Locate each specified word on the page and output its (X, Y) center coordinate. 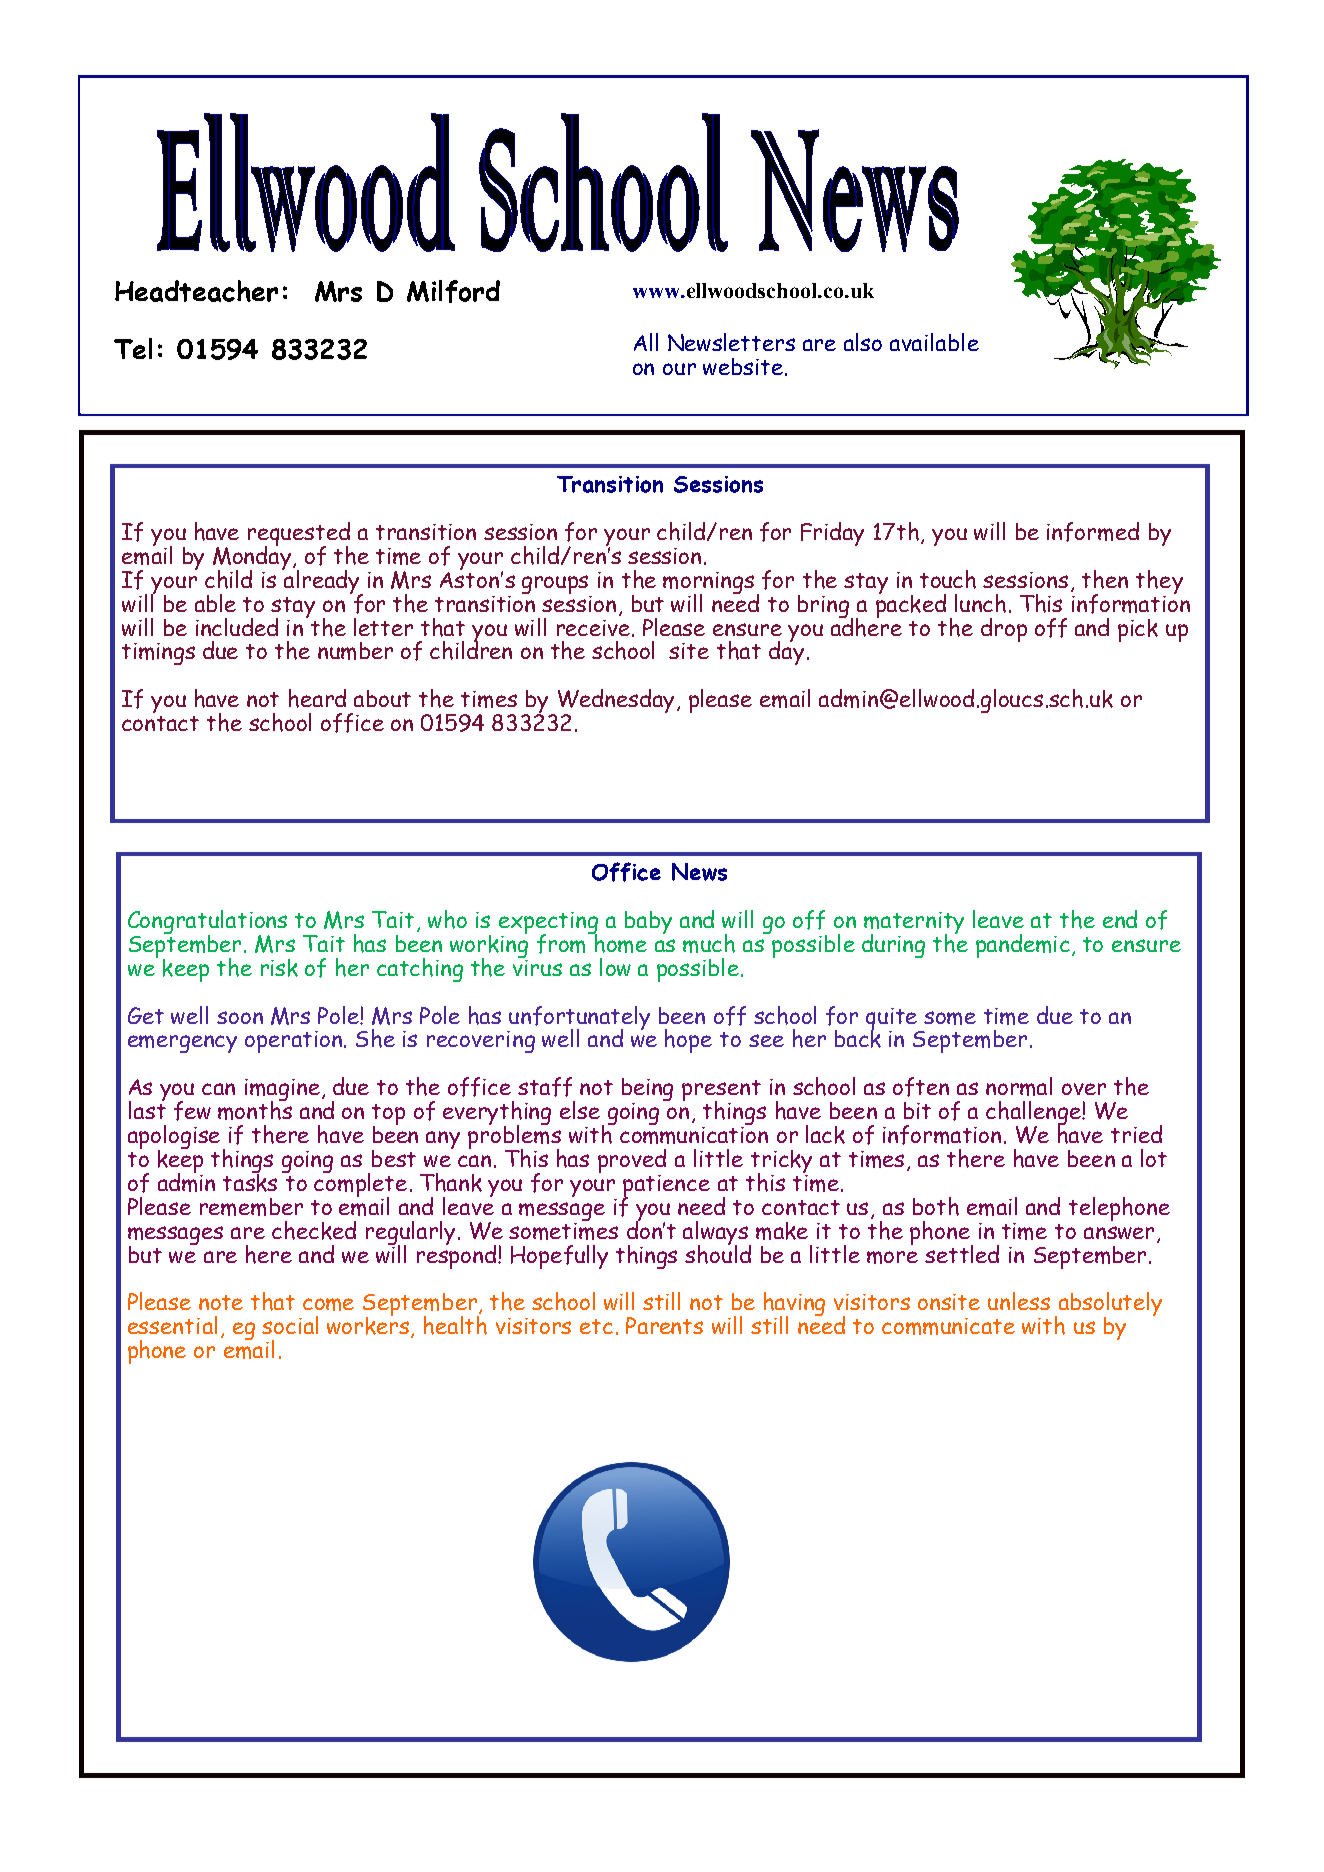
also (863, 342)
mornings (708, 584)
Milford (453, 291)
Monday (253, 558)
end (1120, 919)
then (1105, 579)
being (647, 1091)
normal (1019, 1086)
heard (317, 698)
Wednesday (616, 702)
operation (295, 1042)
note (221, 1302)
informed (1093, 532)
